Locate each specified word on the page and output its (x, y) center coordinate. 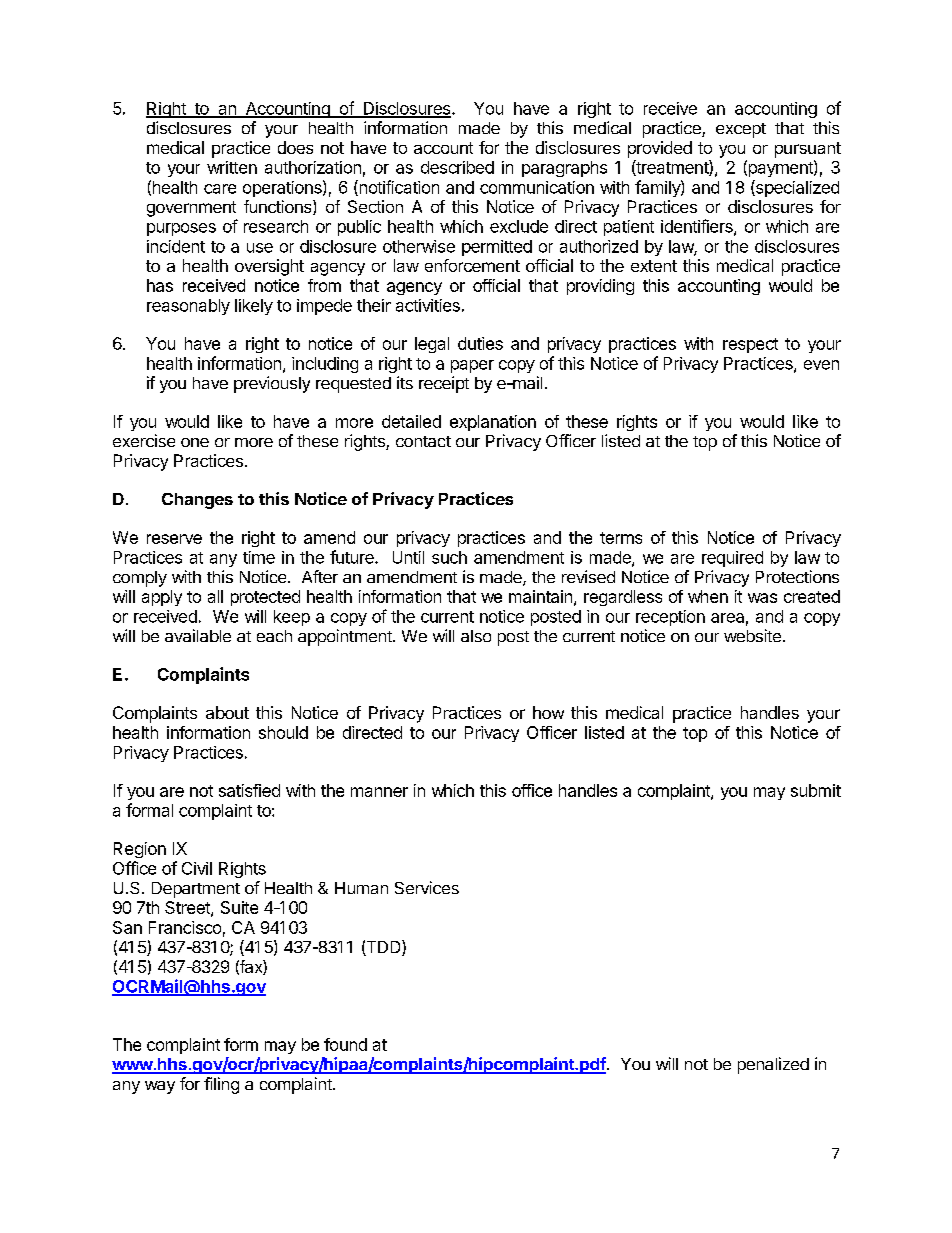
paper (472, 366)
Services (427, 887)
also (476, 636)
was (762, 598)
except (741, 130)
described (457, 167)
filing (221, 1085)
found (345, 1044)
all (215, 596)
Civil (197, 868)
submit (816, 790)
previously (272, 384)
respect (750, 345)
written (232, 167)
